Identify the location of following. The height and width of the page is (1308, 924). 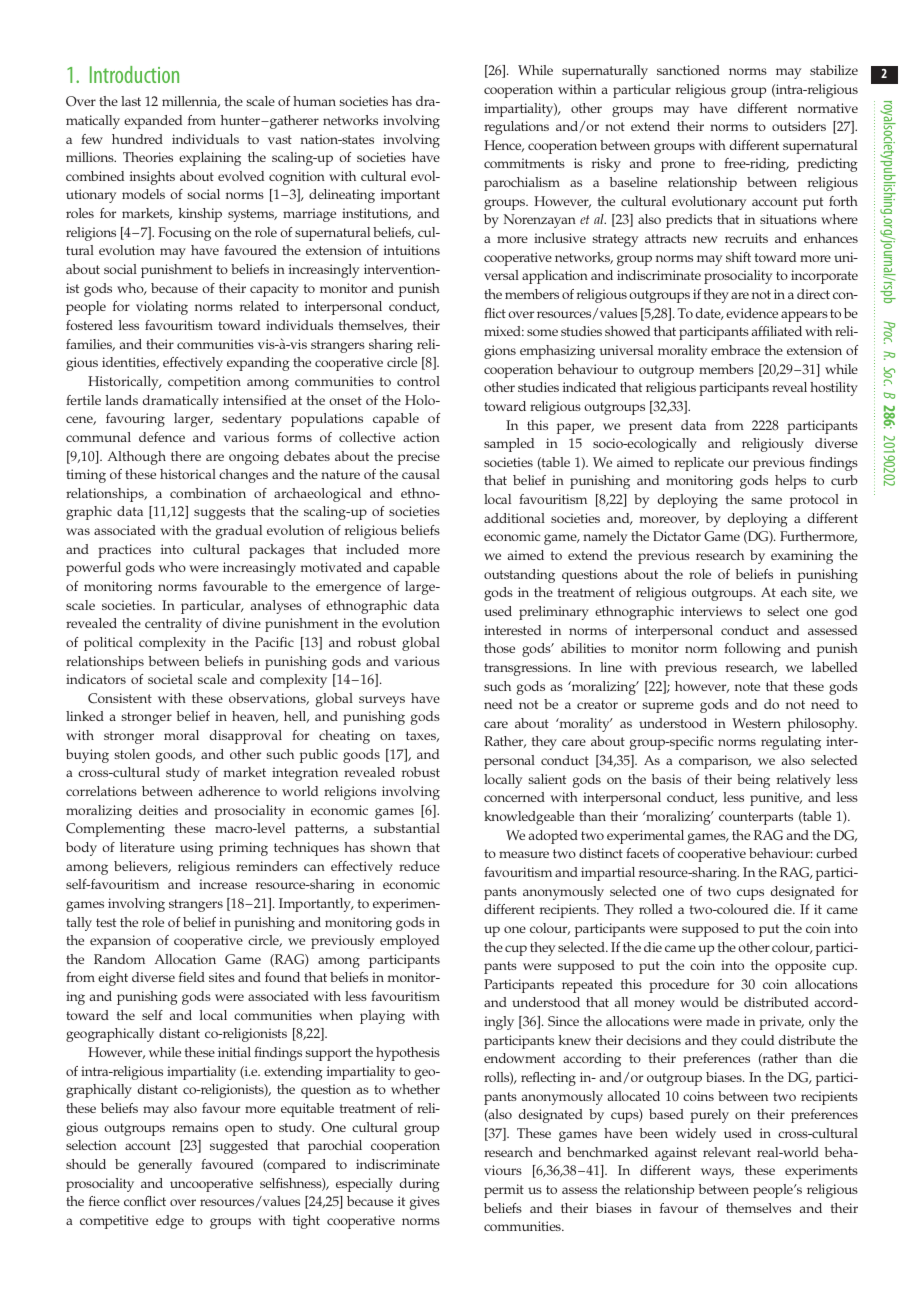
(752, 650).
